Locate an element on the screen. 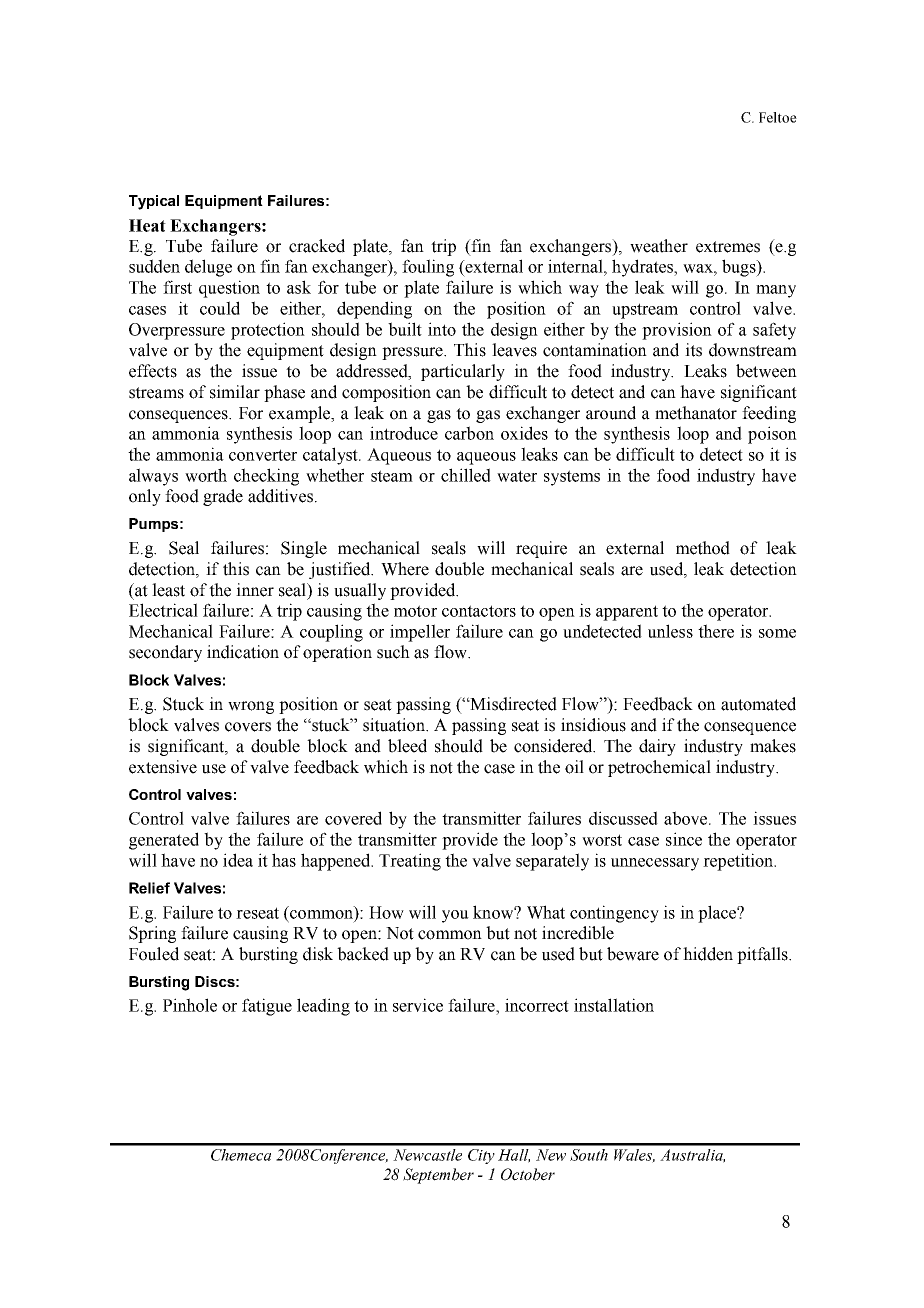 The image size is (924, 1308). Pinhole is located at coordinates (190, 1005).
